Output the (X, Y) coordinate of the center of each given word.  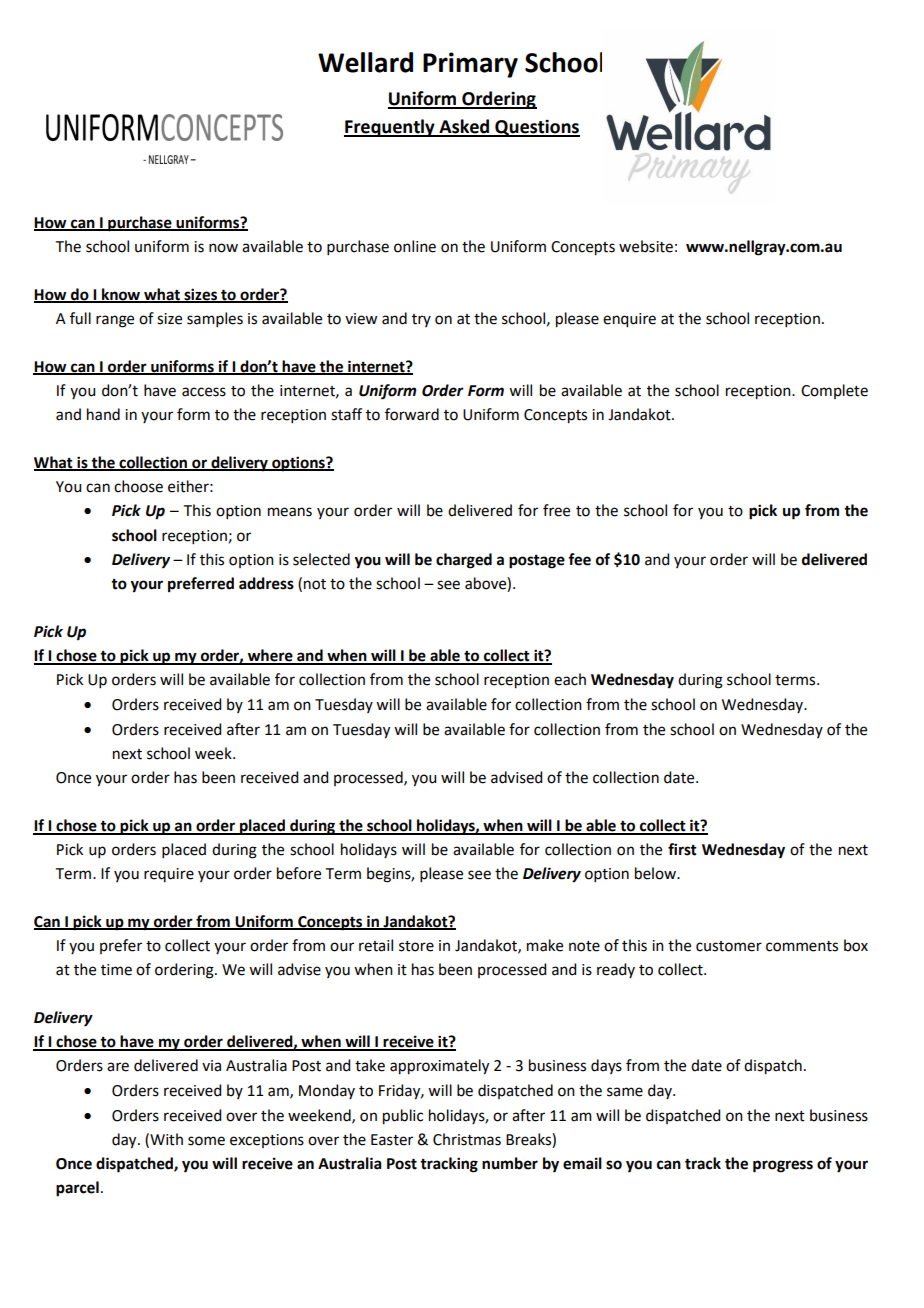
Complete (834, 391)
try (421, 320)
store (416, 946)
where (270, 656)
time (116, 970)
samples (215, 319)
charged (464, 561)
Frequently (390, 128)
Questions (536, 128)
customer (729, 946)
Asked (464, 127)
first (682, 849)
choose (138, 486)
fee (579, 559)
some (206, 1141)
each (570, 679)
